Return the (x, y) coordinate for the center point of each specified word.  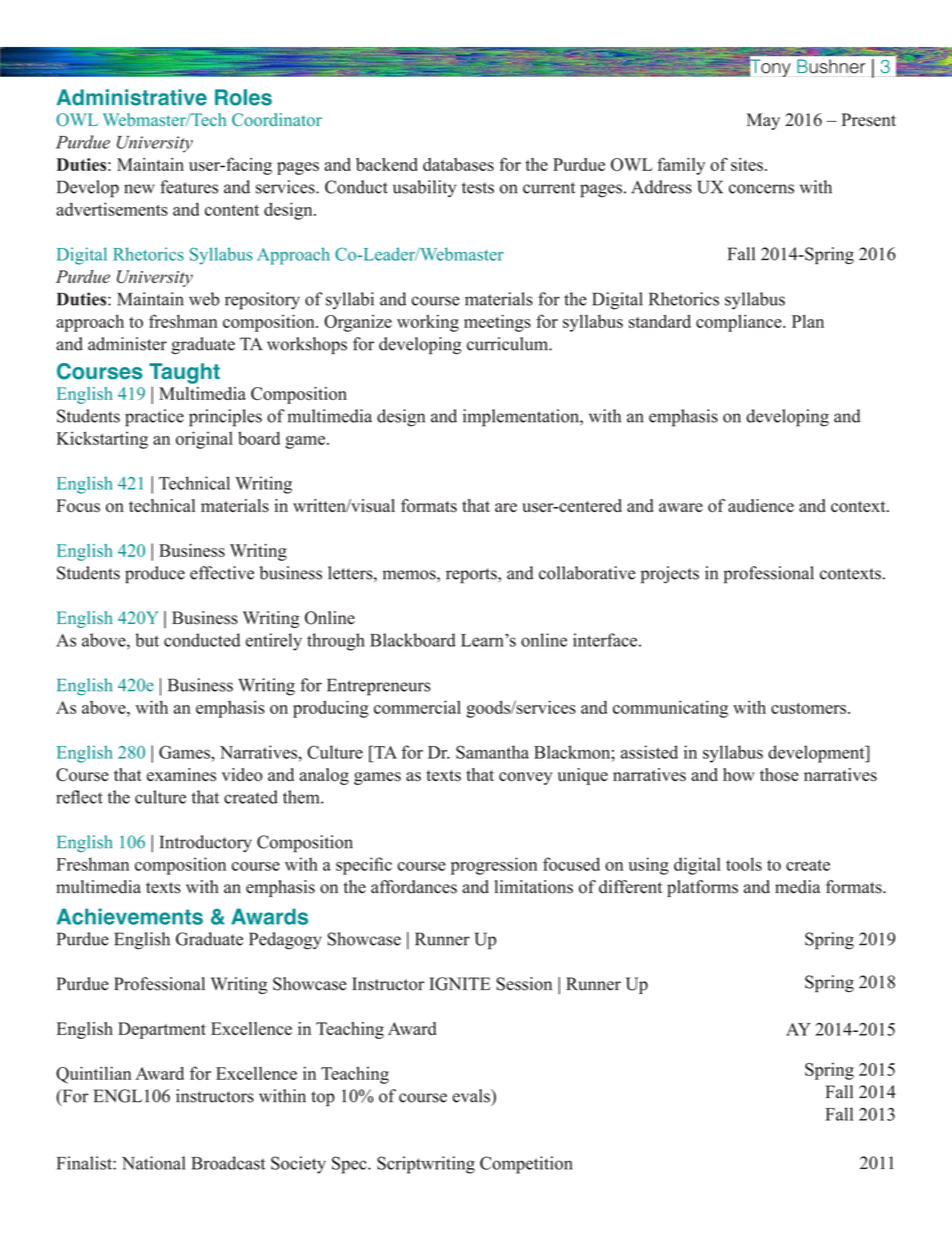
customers (808, 708)
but (147, 640)
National (154, 1163)
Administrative (132, 97)
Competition (526, 1165)
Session (524, 984)
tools (744, 864)
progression (494, 866)
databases (458, 164)
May (763, 121)
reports (472, 576)
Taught (184, 373)
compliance (740, 323)
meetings (497, 323)
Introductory (206, 843)
